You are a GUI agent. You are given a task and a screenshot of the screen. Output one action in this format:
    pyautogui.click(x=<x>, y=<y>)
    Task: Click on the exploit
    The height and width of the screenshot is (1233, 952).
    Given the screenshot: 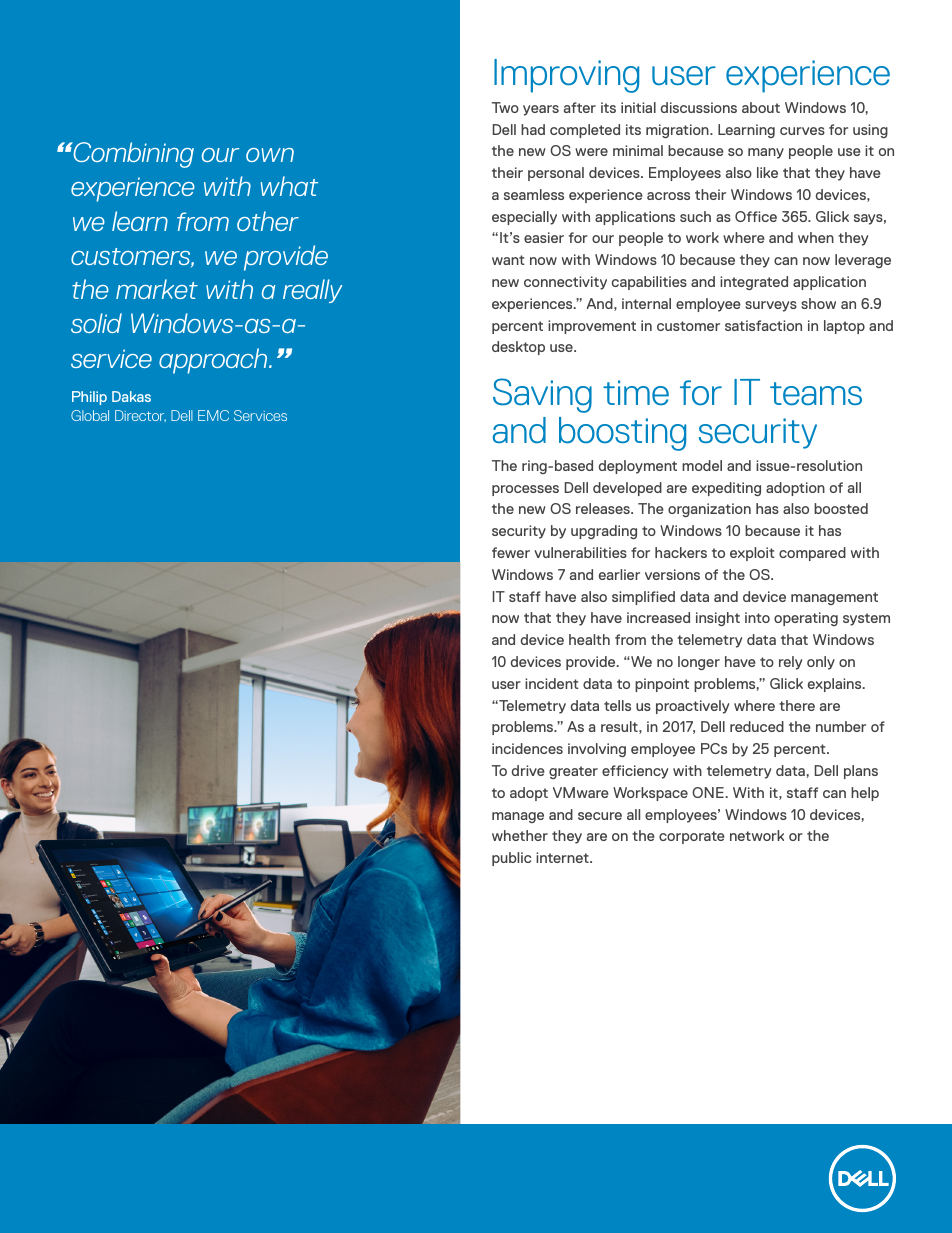 What is the action you would take?
    pyautogui.click(x=752, y=554)
